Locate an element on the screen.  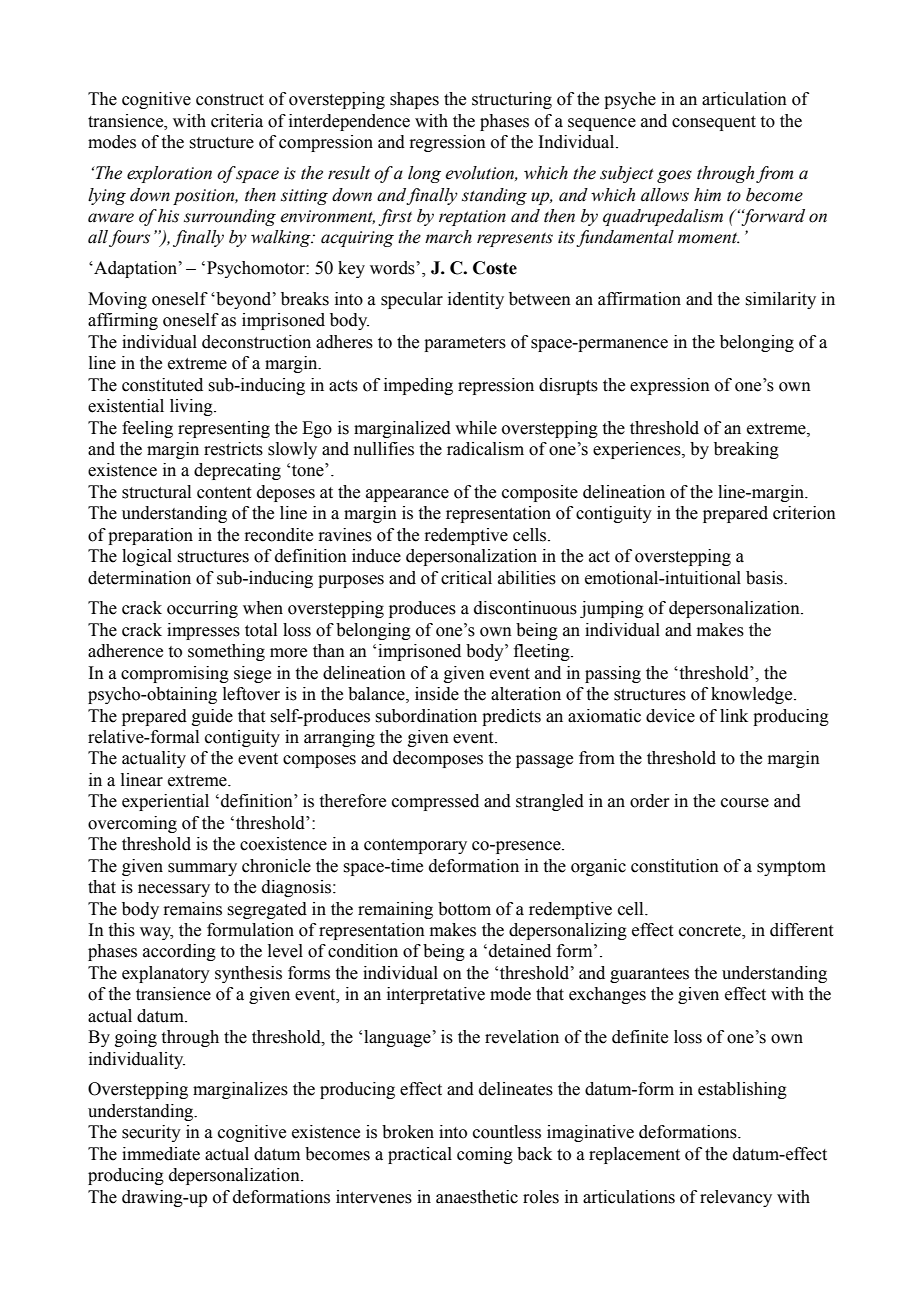
immediate is located at coordinates (161, 1154).
